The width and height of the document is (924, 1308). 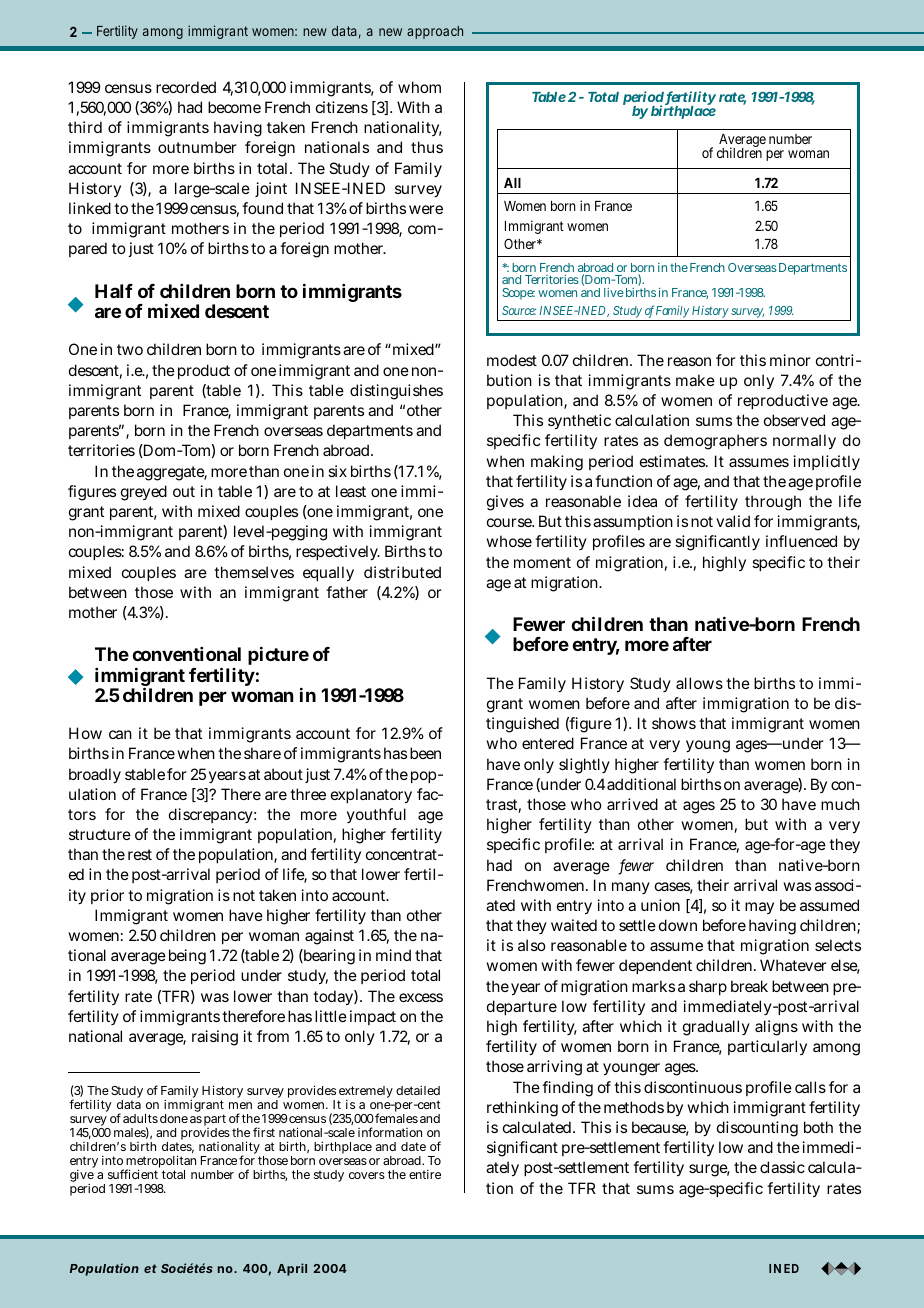 I want to click on may, so click(x=759, y=908).
